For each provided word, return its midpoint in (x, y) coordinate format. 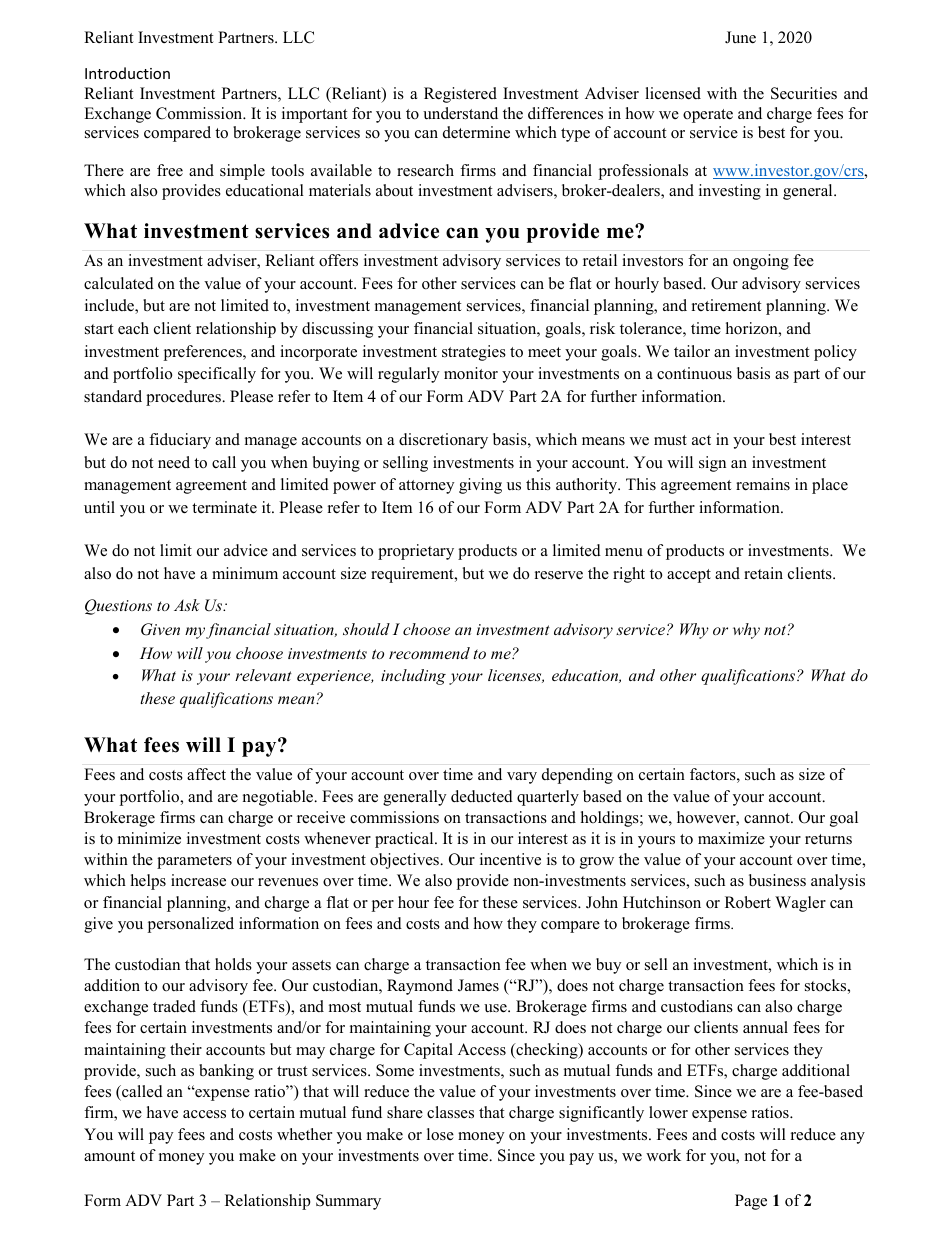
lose (440, 1134)
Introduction (127, 73)
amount (109, 1156)
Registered (460, 95)
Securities (804, 93)
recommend (429, 653)
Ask (187, 605)
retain (763, 573)
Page (751, 1202)
